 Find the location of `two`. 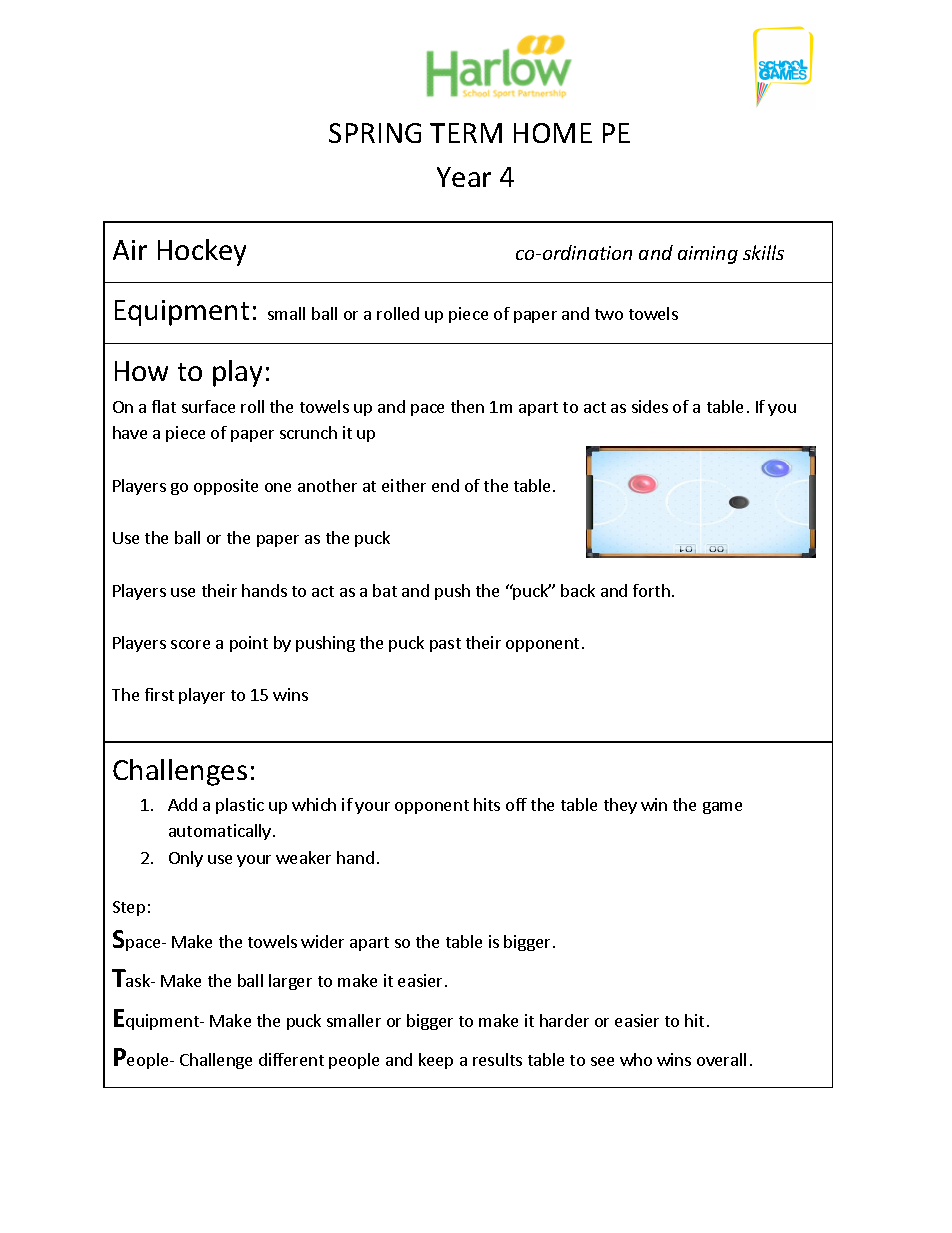

two is located at coordinates (609, 314).
